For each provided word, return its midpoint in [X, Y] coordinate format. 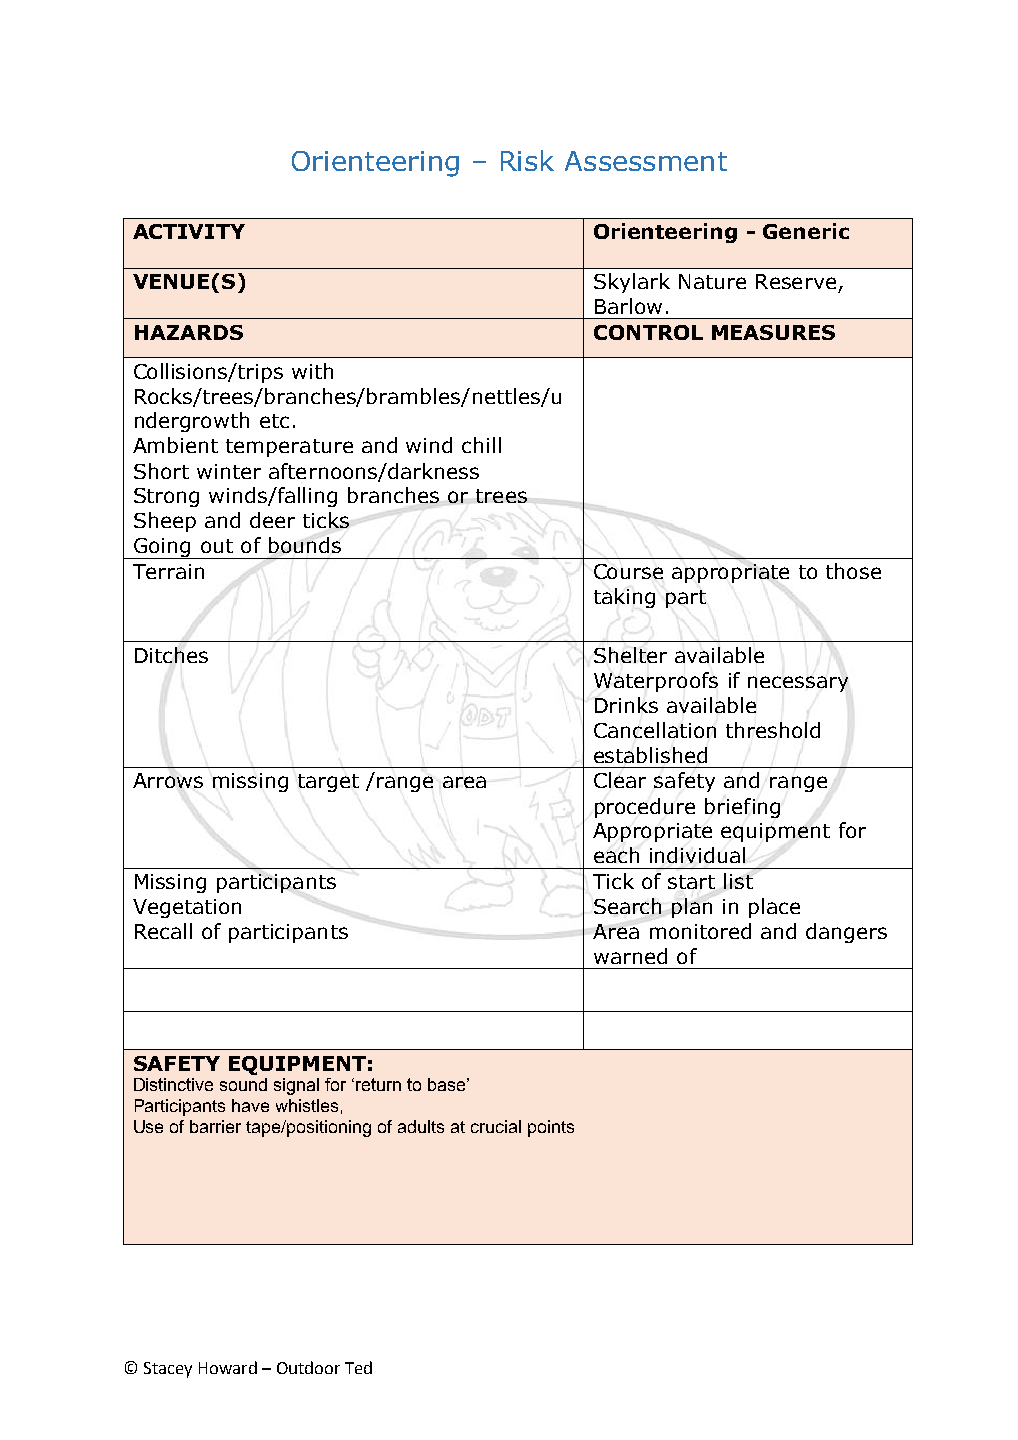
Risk [527, 160]
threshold [773, 730]
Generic [806, 231]
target [328, 783]
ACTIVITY [189, 231]
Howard [228, 1367]
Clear [620, 780]
